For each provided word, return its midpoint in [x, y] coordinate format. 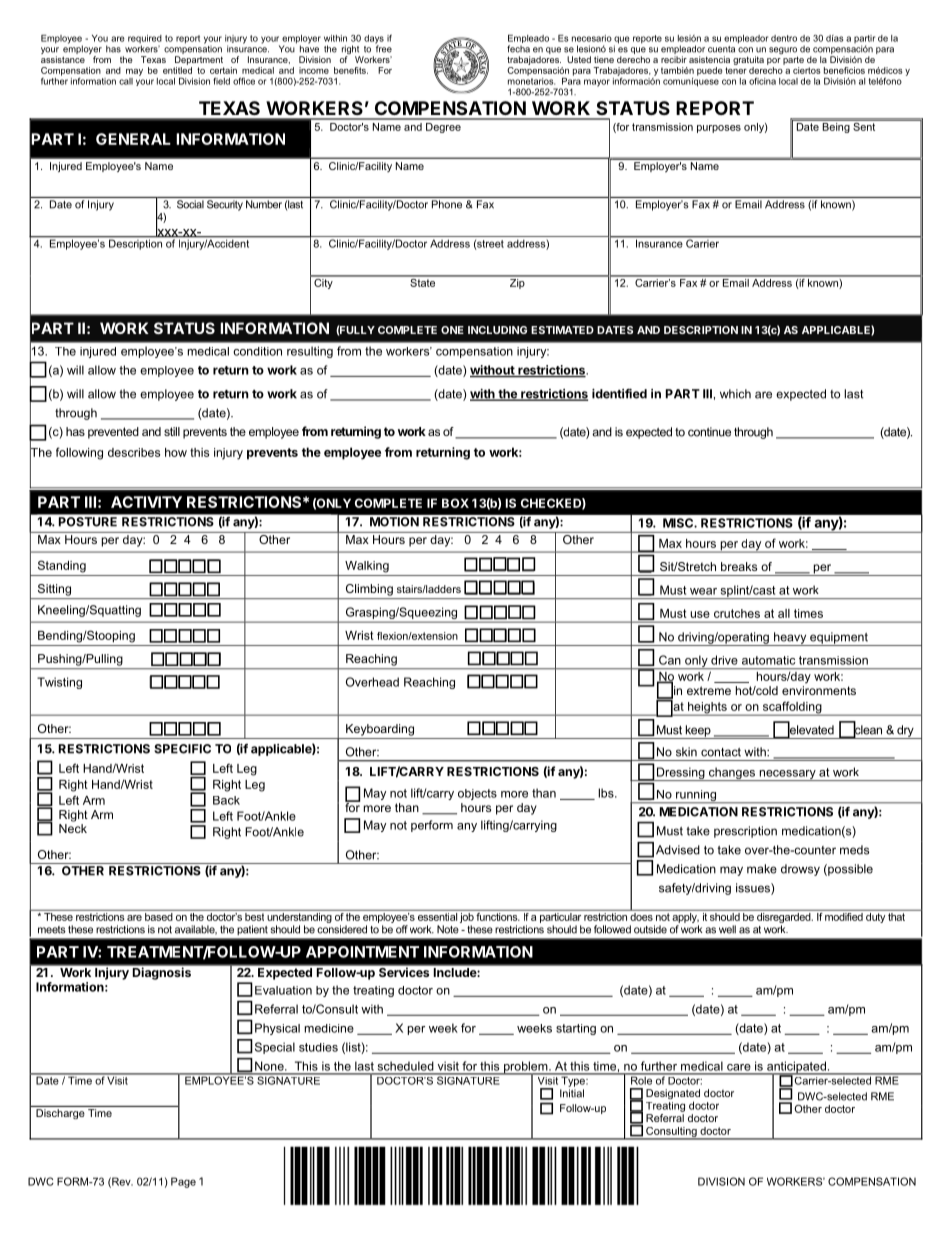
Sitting [54, 590]
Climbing [369, 590]
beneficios [844, 70]
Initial [572, 1093]
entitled [177, 69]
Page [183, 1182]
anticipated [796, 1068]
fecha [518, 49]
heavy [790, 639]
